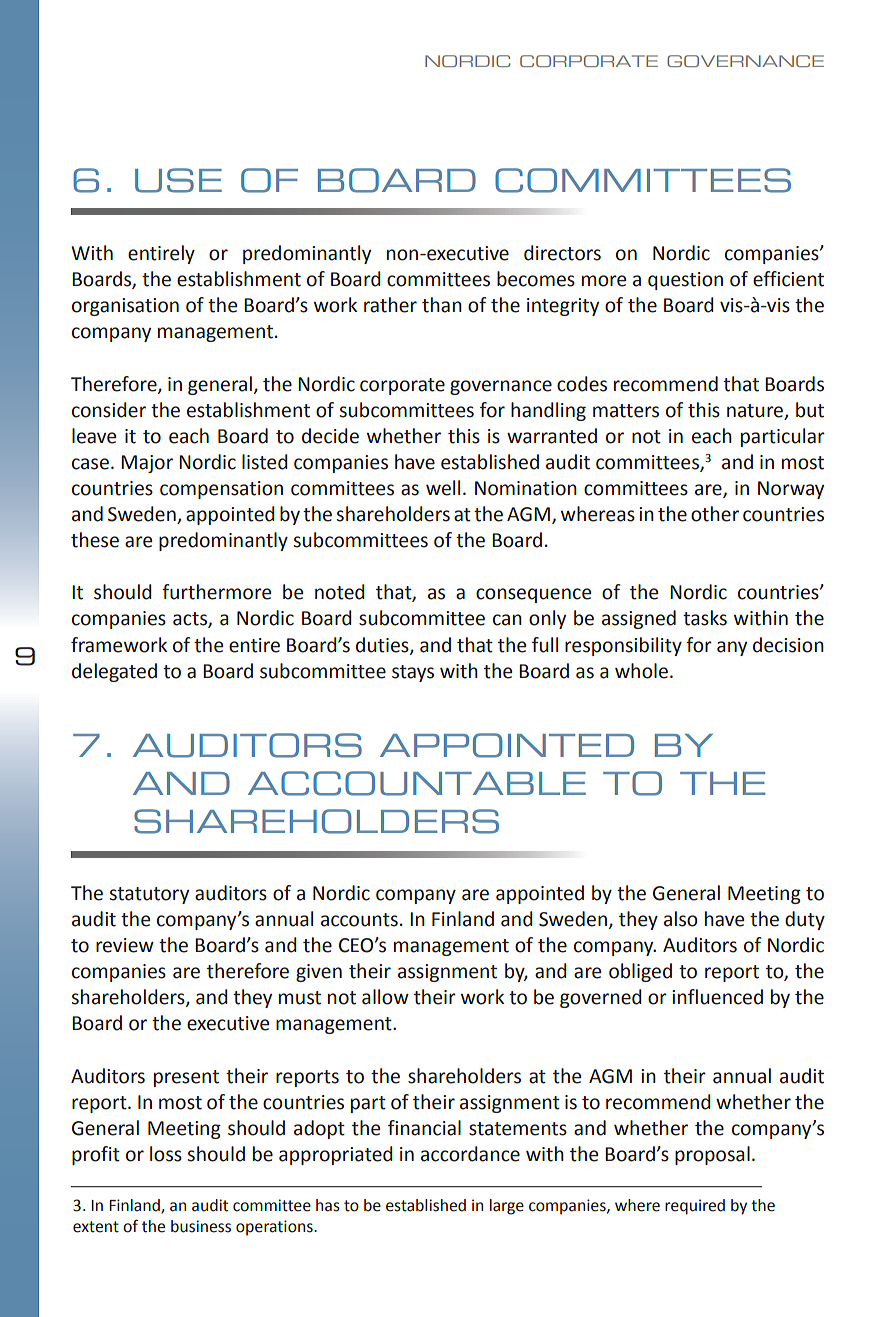 The image size is (896, 1317). Describe the element at coordinates (413, 673) in the page. I see `stays` at that location.
